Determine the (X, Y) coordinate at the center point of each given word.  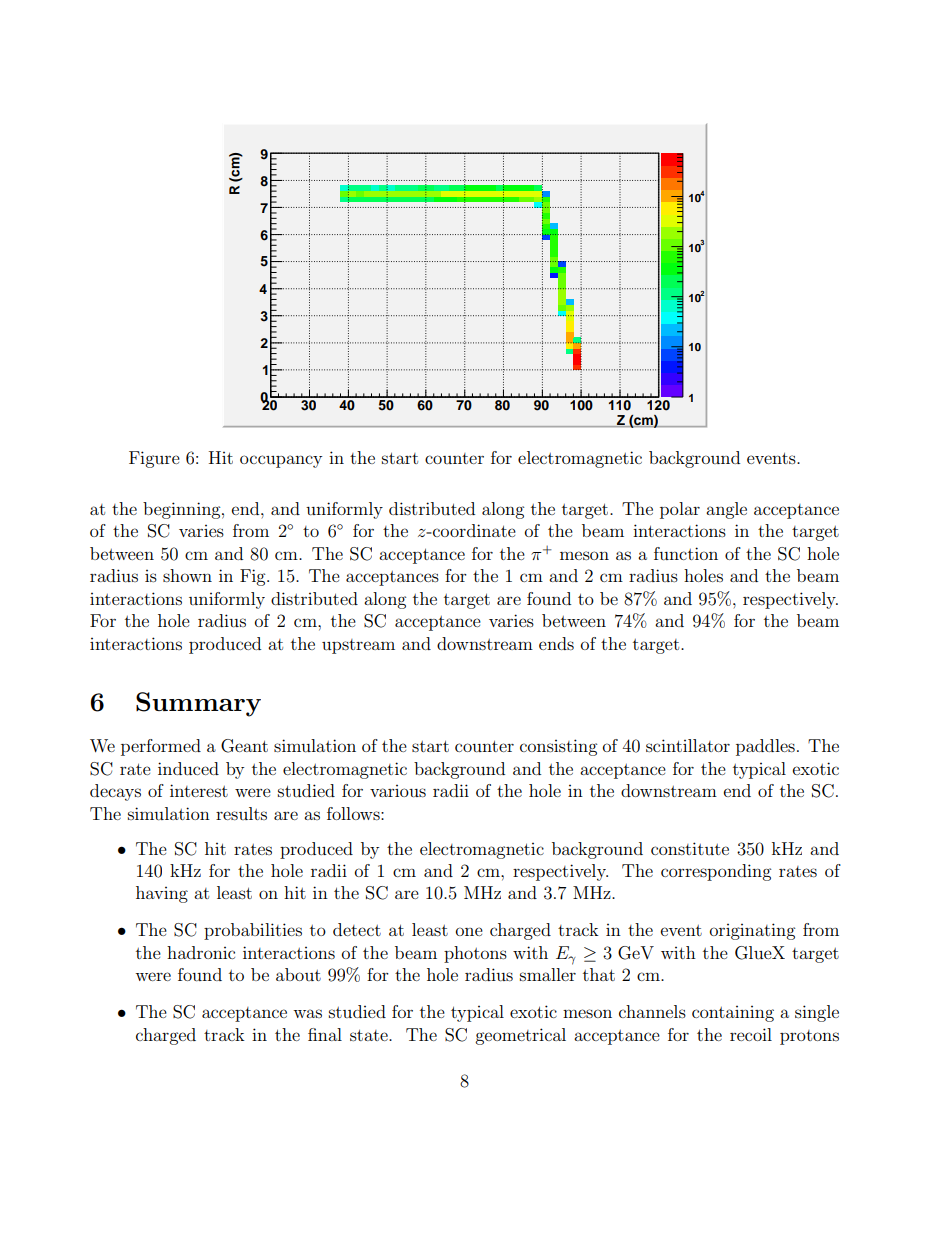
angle (726, 510)
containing (733, 1014)
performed (161, 747)
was (307, 1013)
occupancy (281, 461)
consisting (558, 747)
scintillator (688, 745)
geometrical (520, 1036)
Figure (154, 459)
